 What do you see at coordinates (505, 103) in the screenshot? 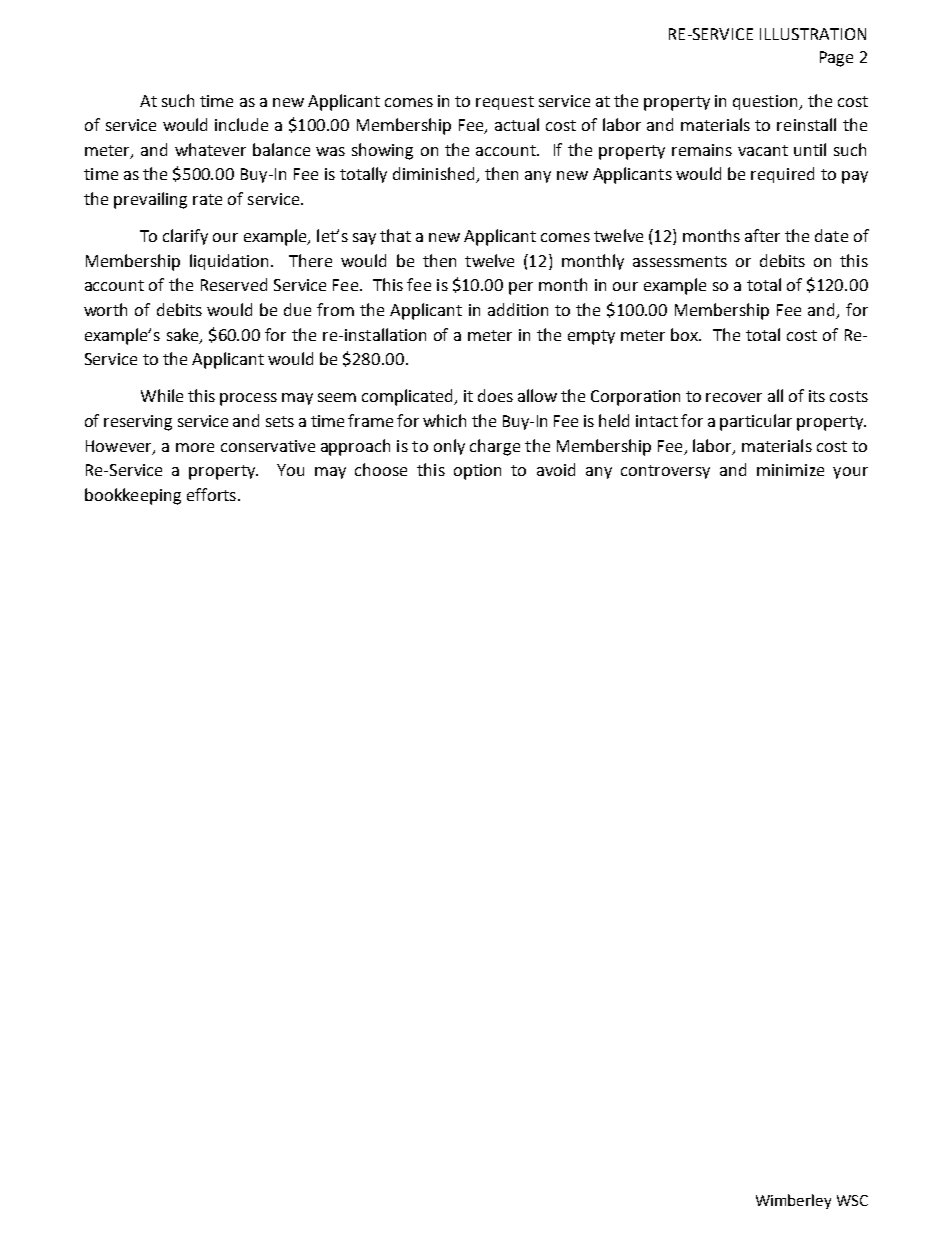
I see `request` at bounding box center [505, 103].
